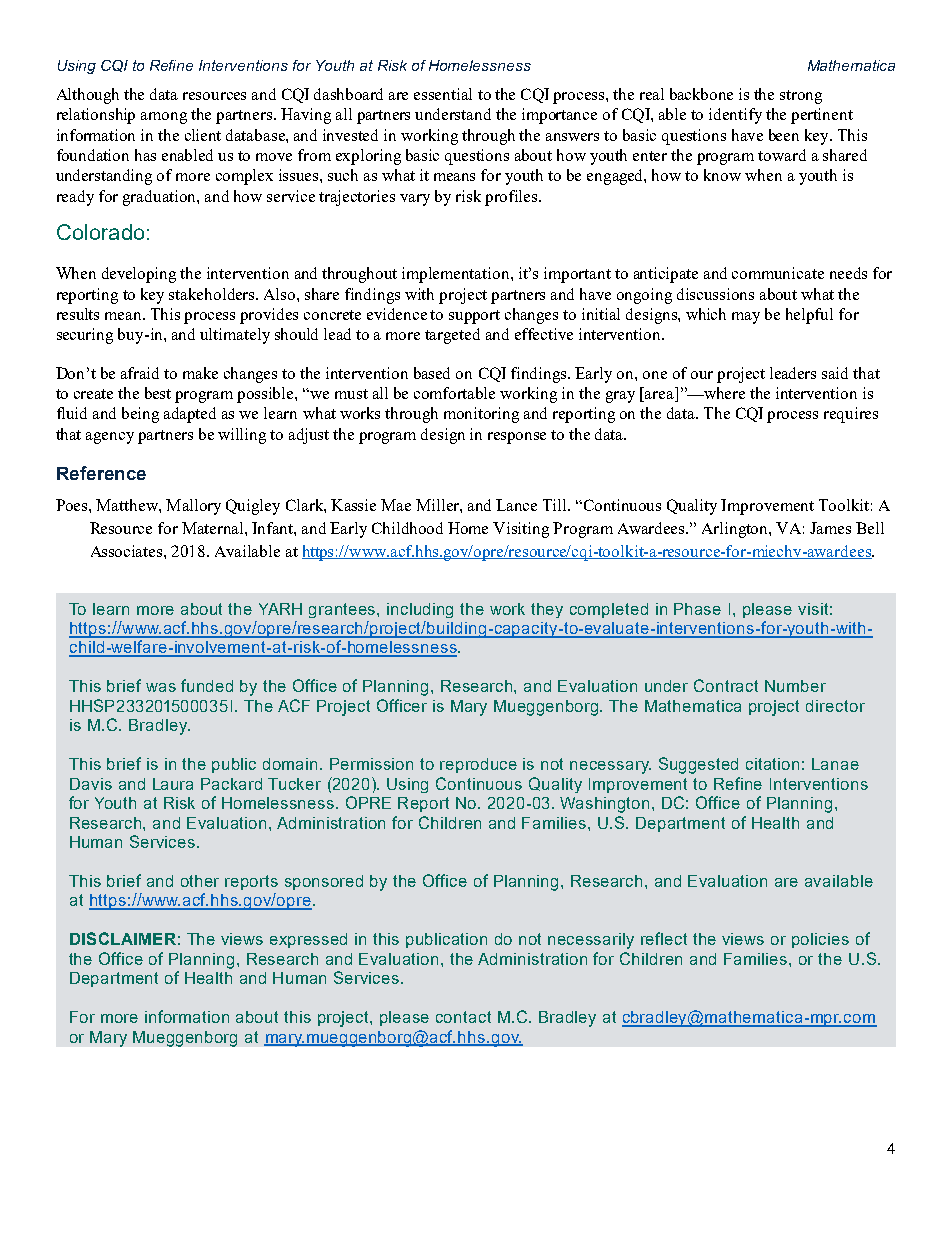 This page has height=1233, width=952. Describe the element at coordinates (784, 135) in the page. I see `been` at that location.
